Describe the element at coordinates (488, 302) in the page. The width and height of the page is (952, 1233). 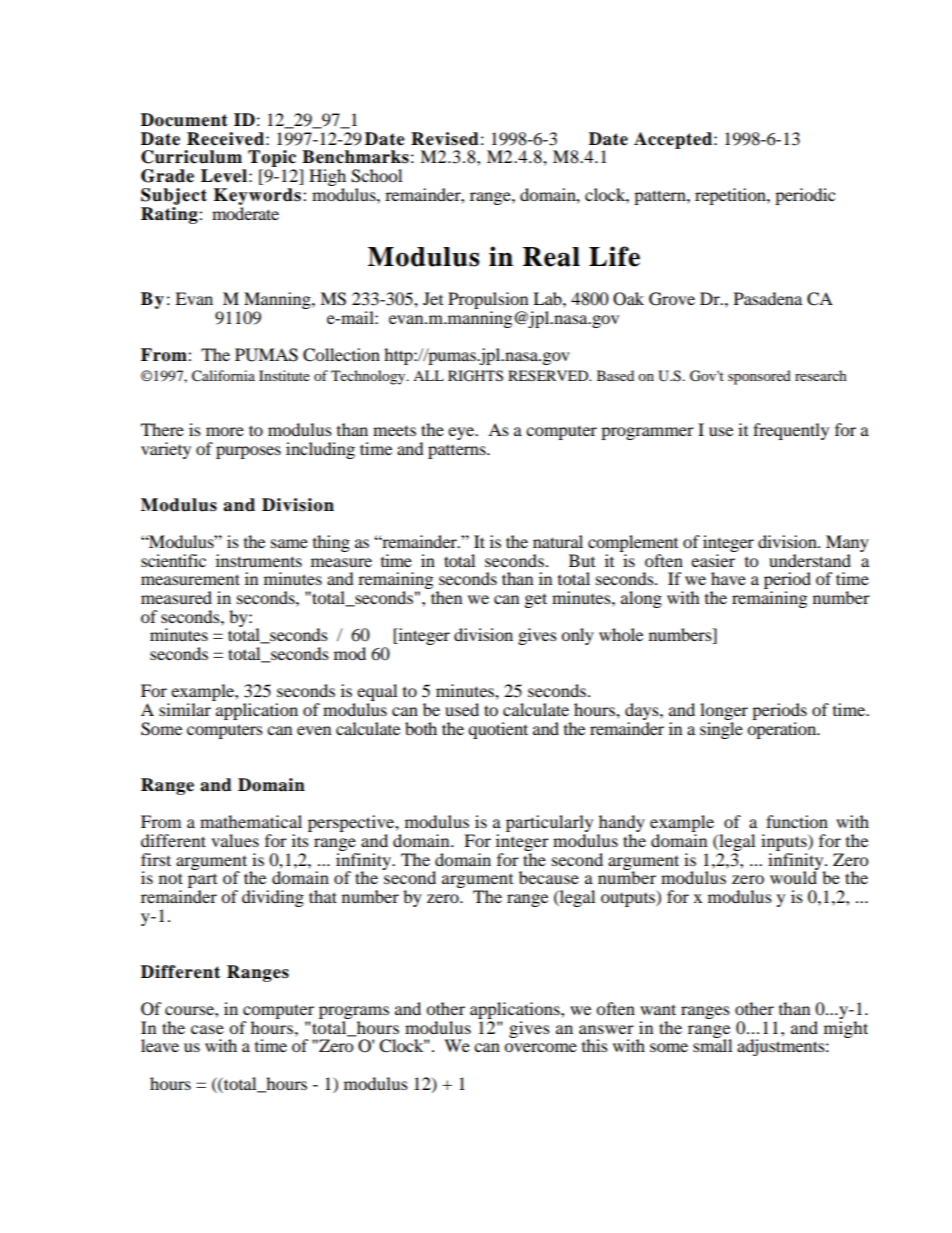
I see `Propulsion` at that location.
